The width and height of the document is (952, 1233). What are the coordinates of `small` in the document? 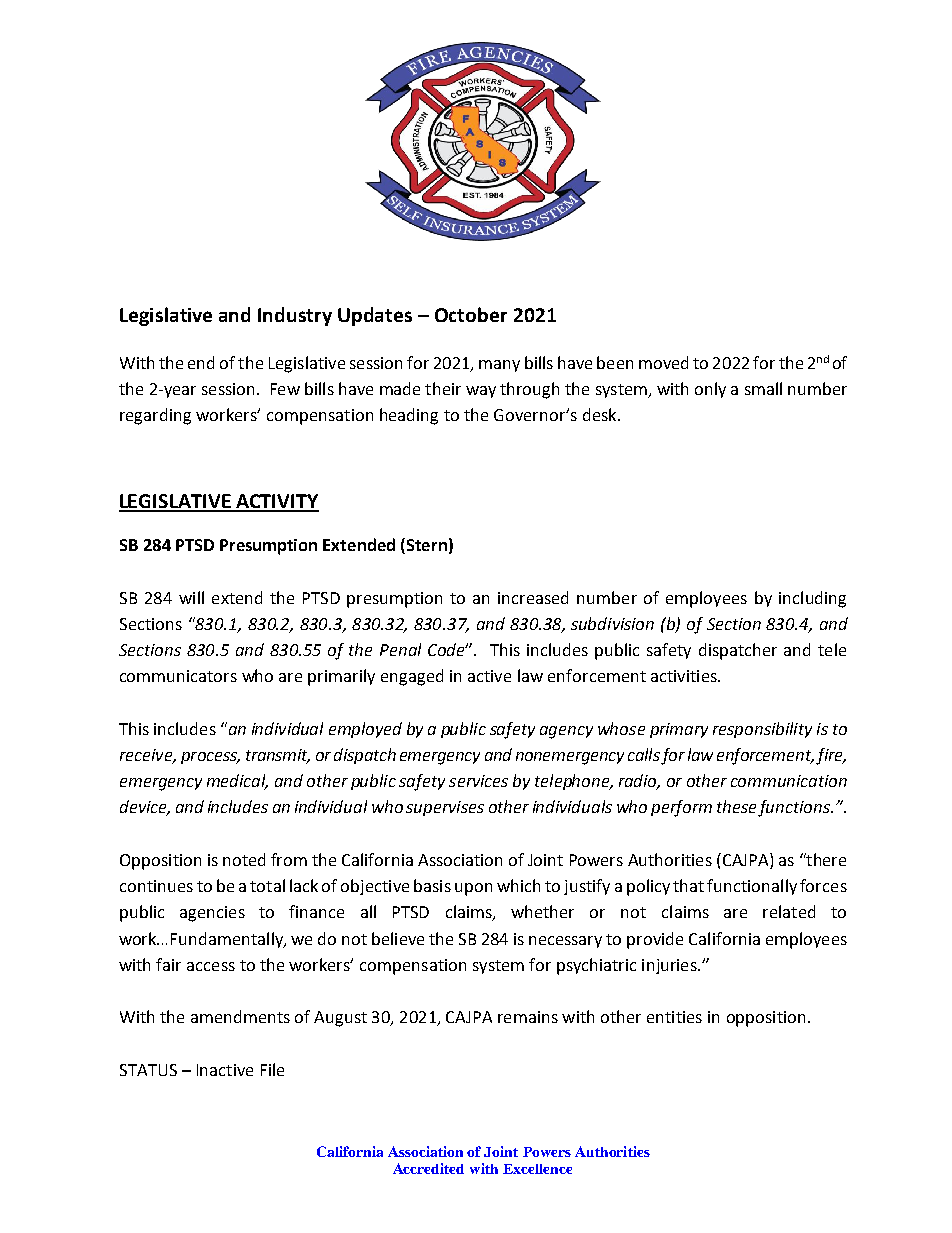 It's located at (763, 388).
